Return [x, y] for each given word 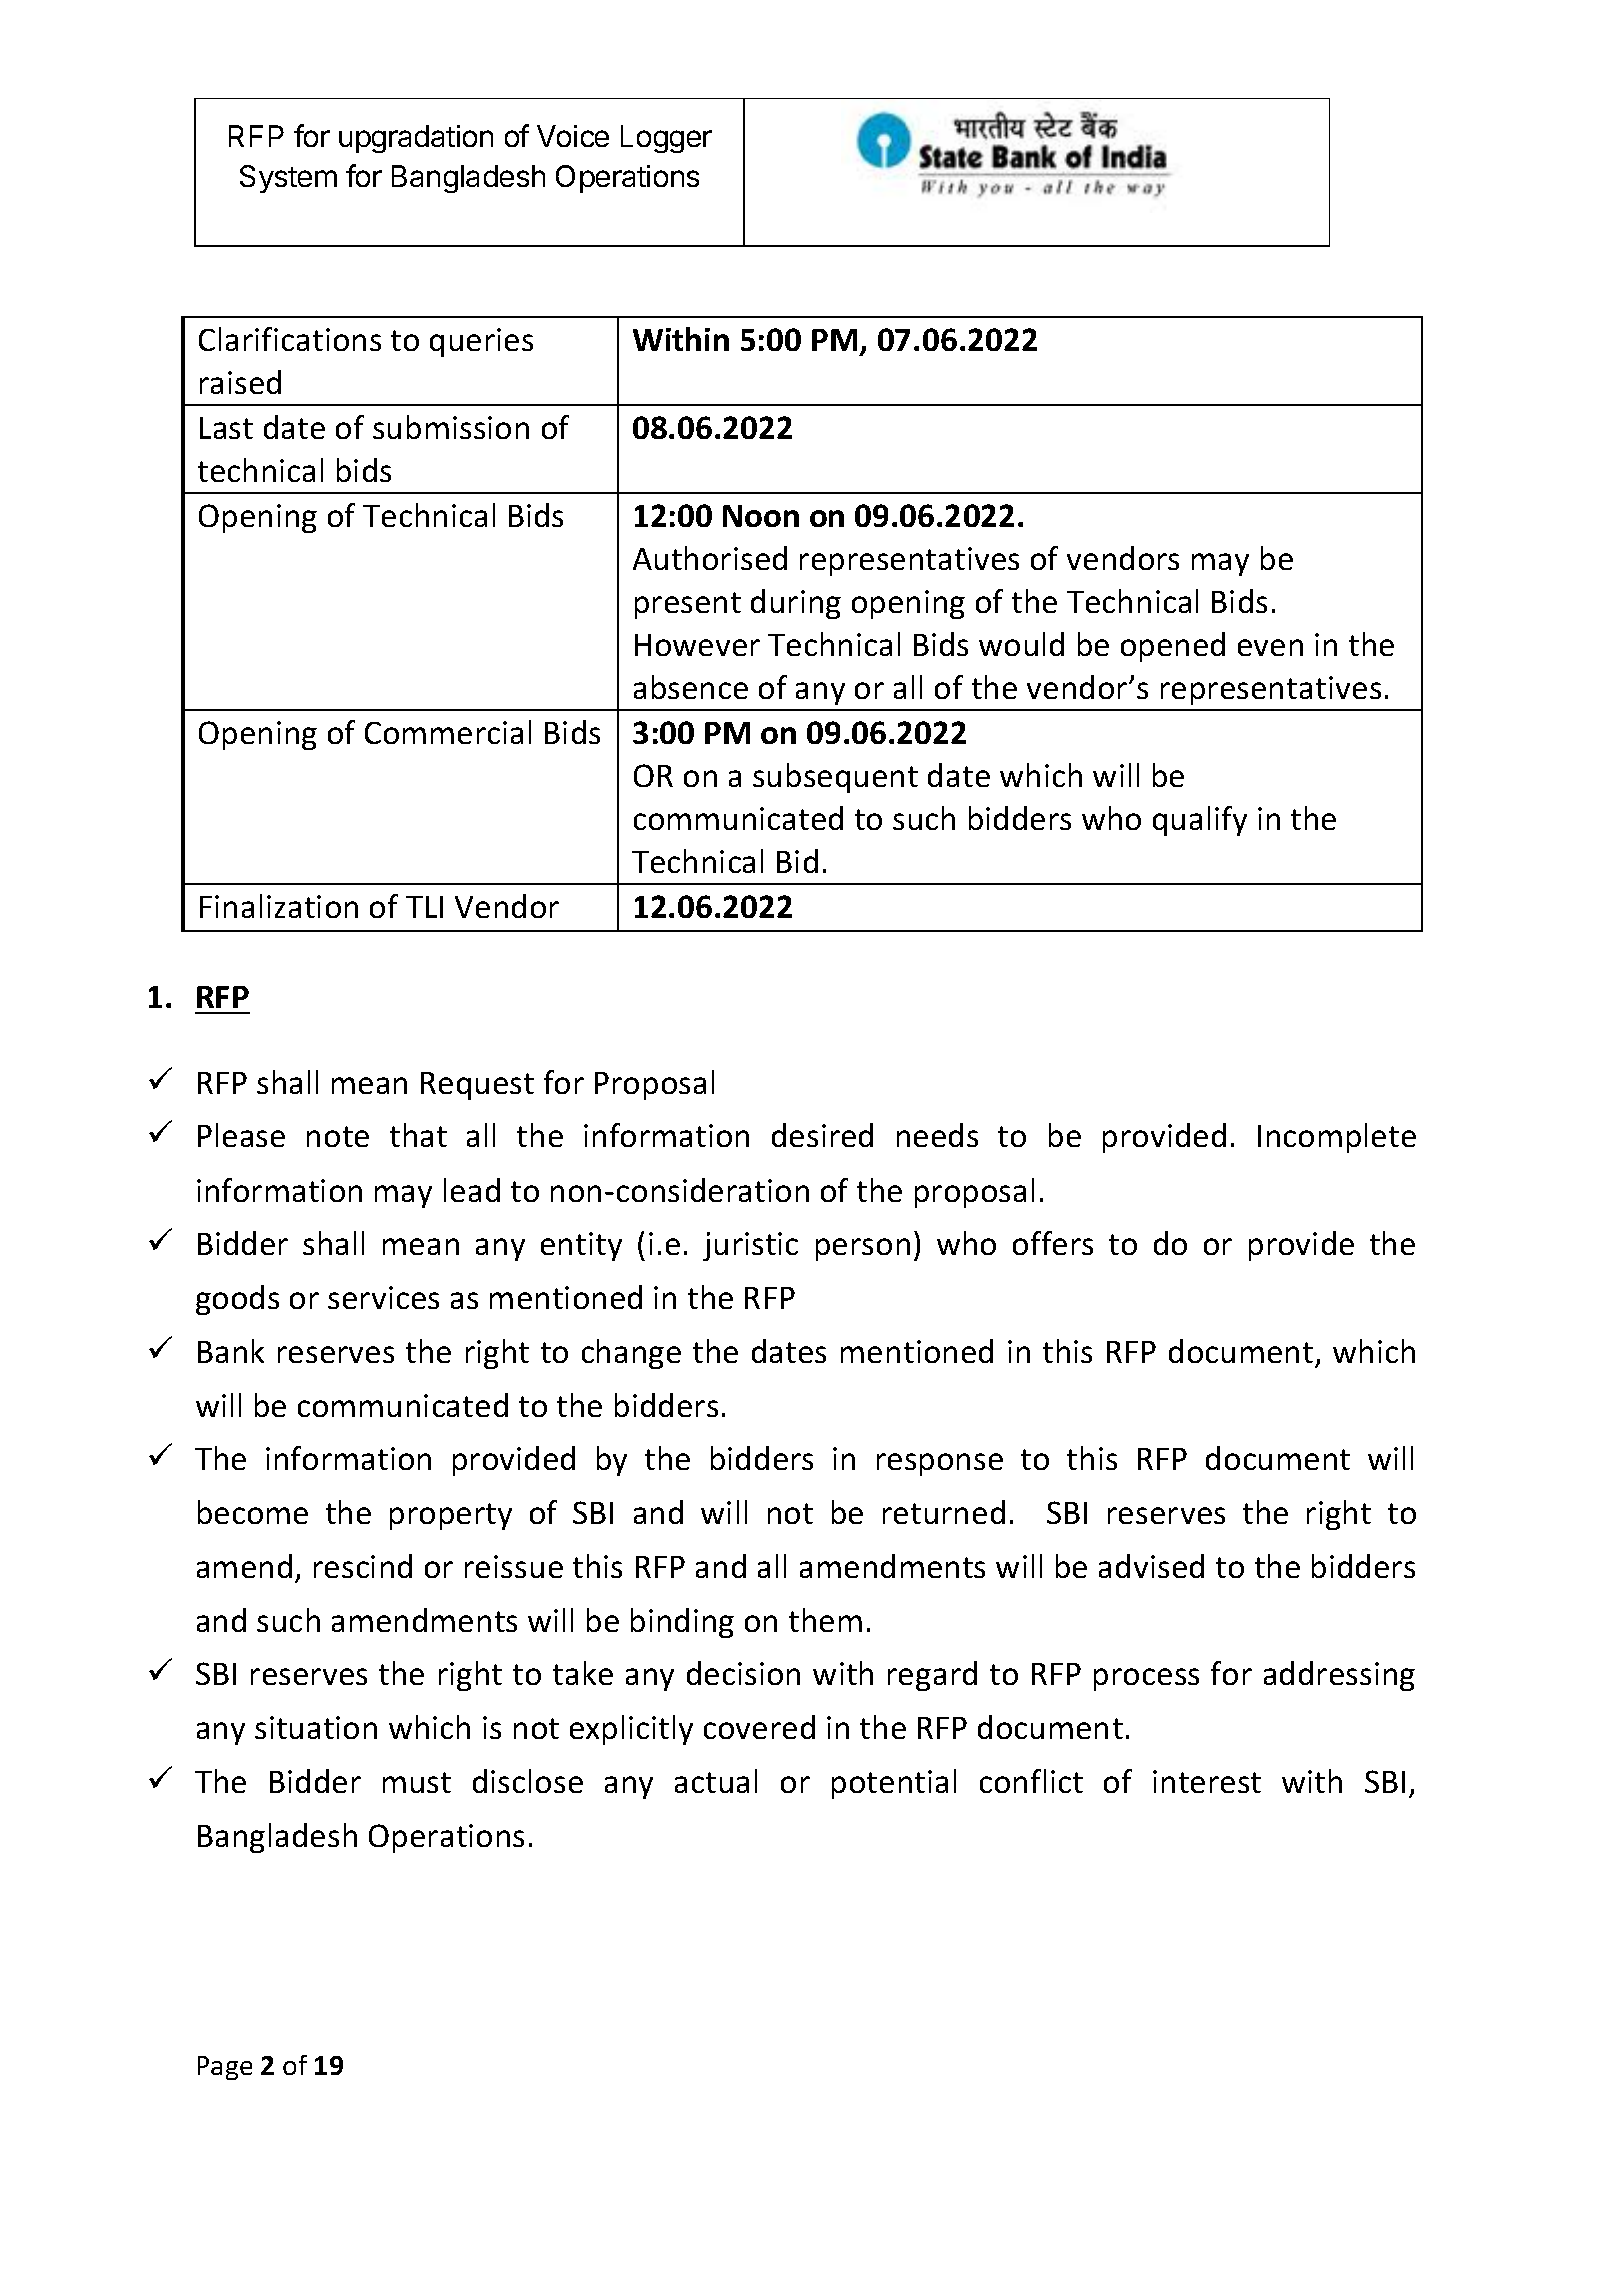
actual [716, 1781]
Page [225, 2068]
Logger [666, 139]
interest [1207, 1781]
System [288, 179]
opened [1173, 647]
